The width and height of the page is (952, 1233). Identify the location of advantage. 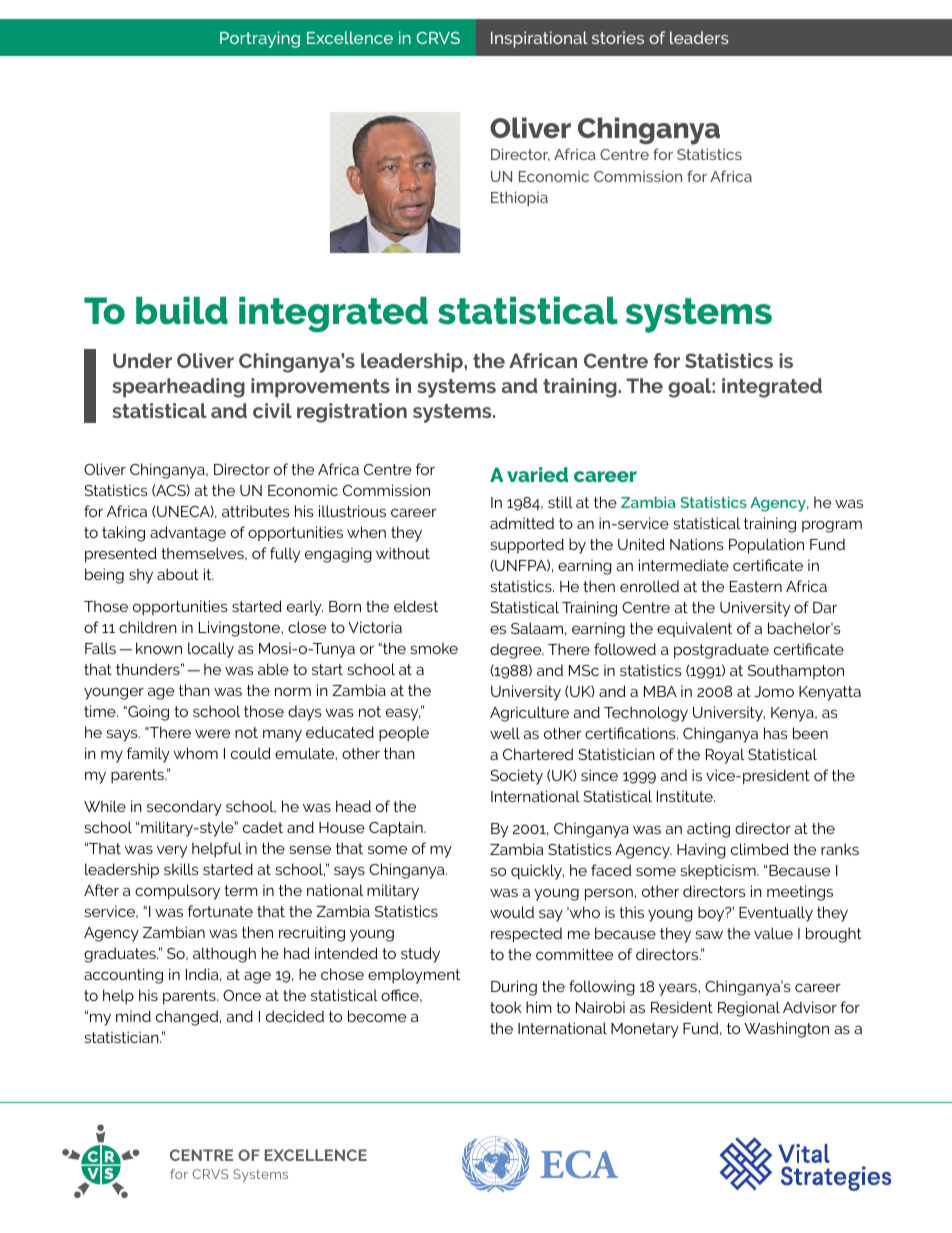
(188, 534).
